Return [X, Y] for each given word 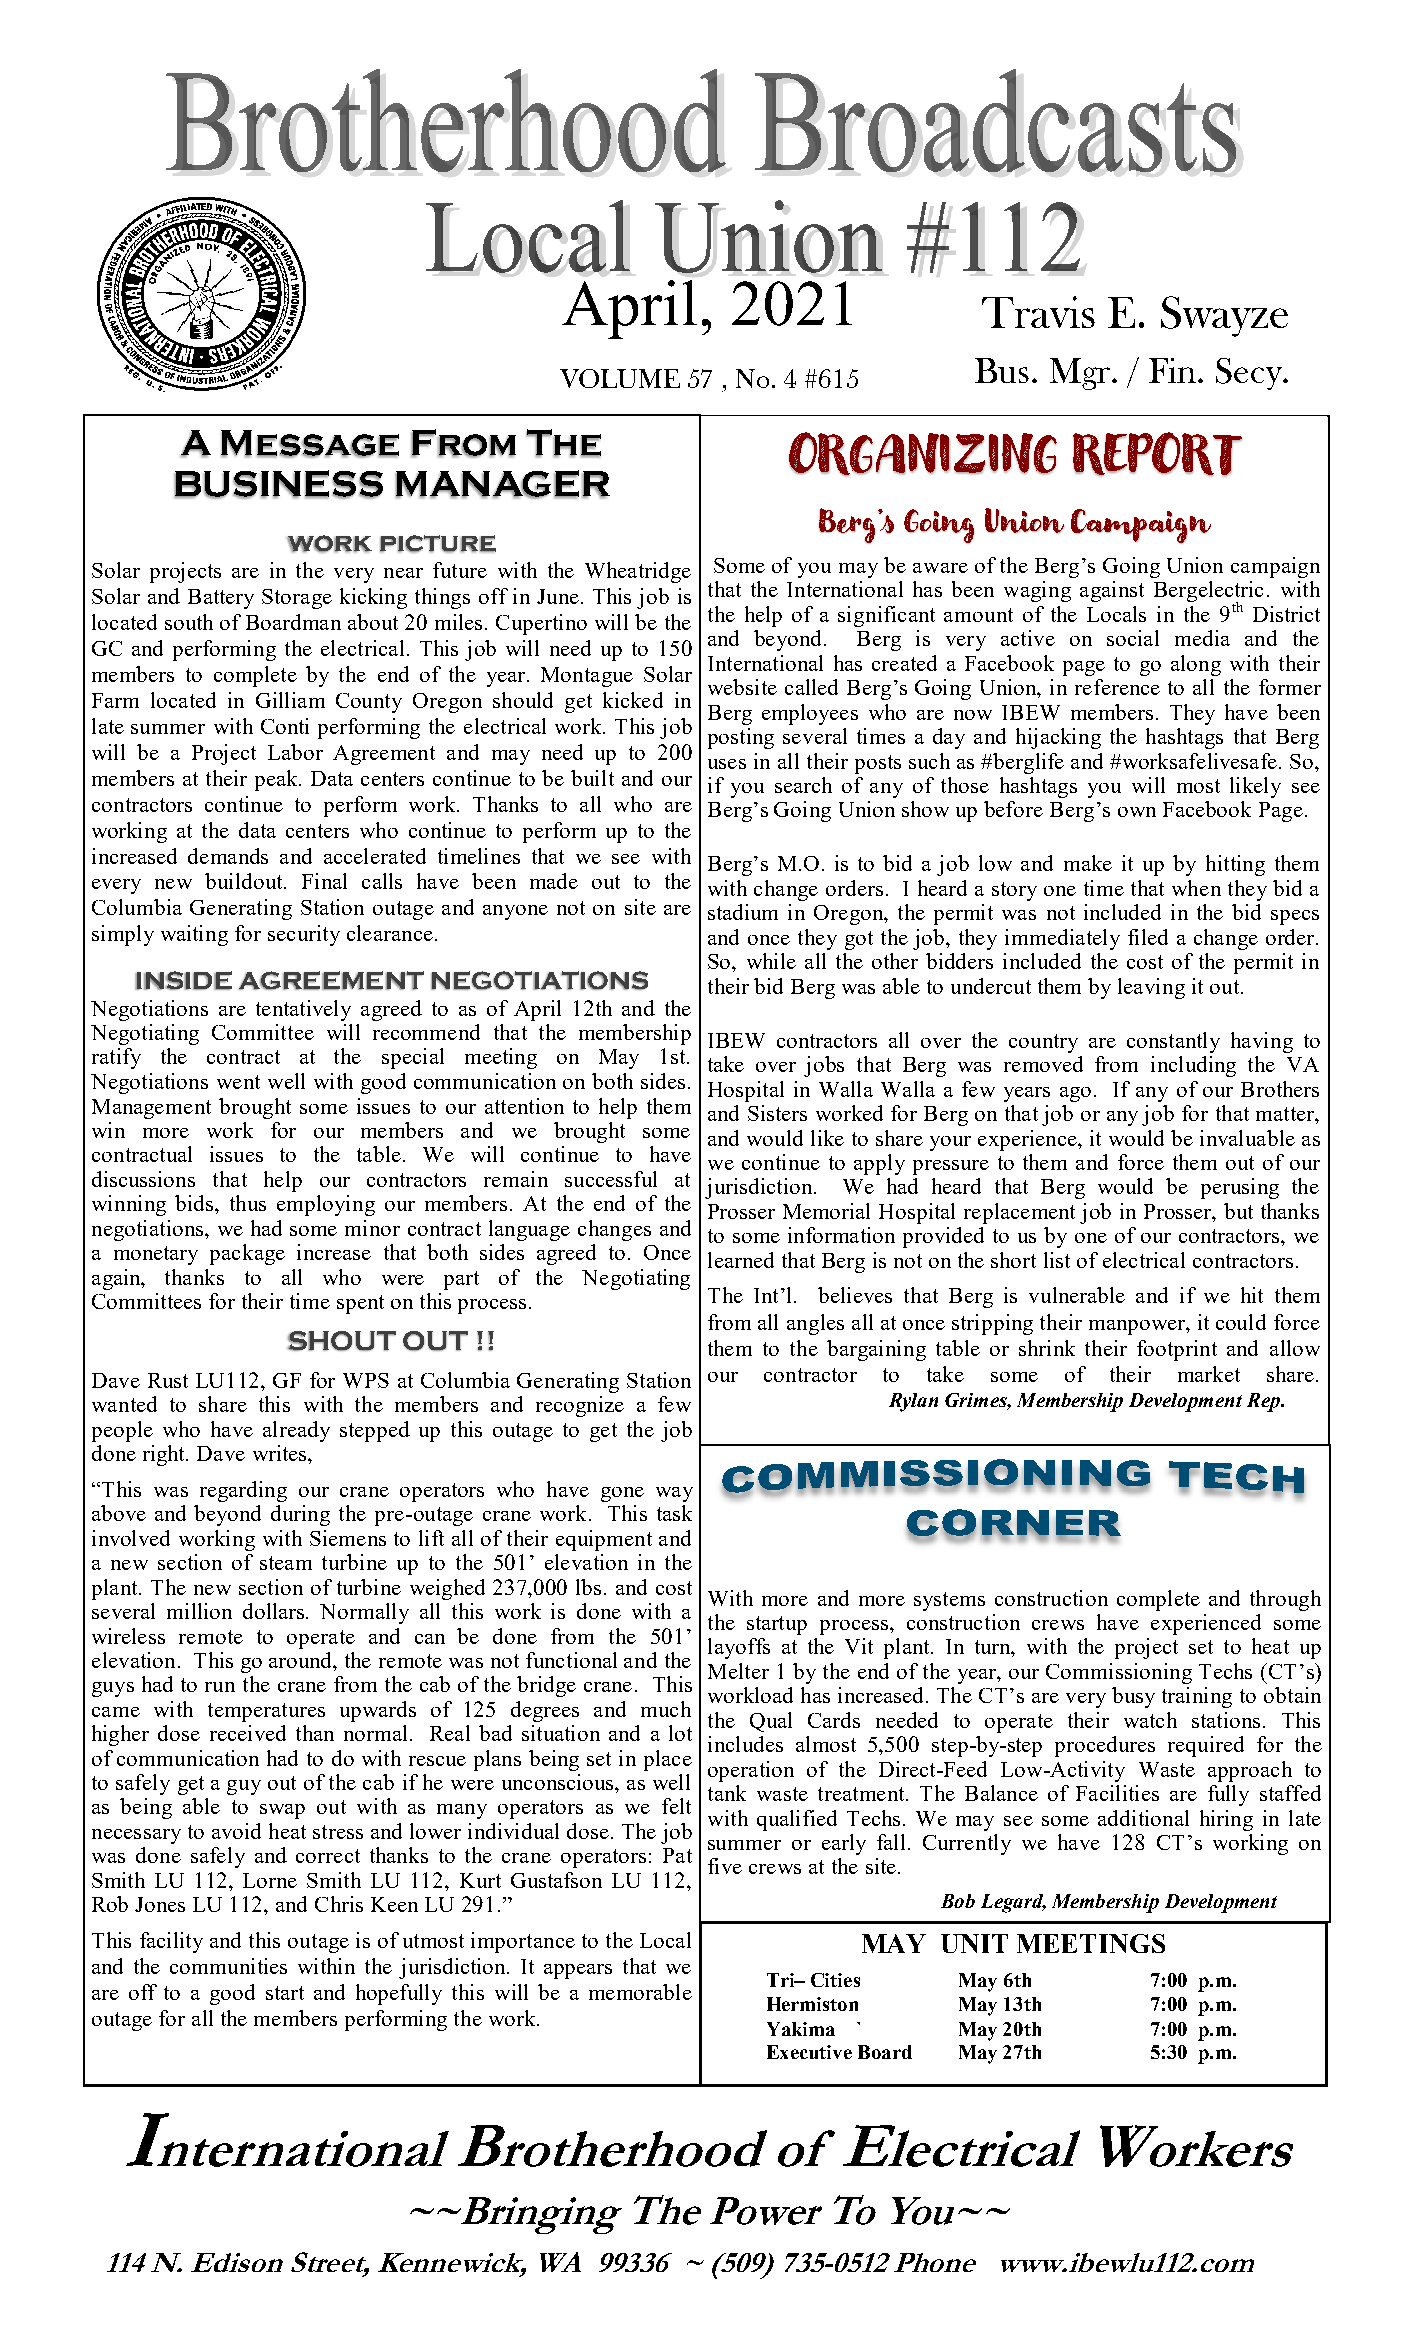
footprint [1177, 1350]
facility [171, 1942]
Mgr [1080, 374]
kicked [633, 700]
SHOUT [342, 1341]
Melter [738, 1671]
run [220, 1687]
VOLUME [620, 378]
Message [310, 444]
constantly [1173, 1042]
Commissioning [1119, 1673]
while [771, 961]
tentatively [303, 1010]
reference [1117, 687]
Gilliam [290, 700]
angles [815, 1324]
